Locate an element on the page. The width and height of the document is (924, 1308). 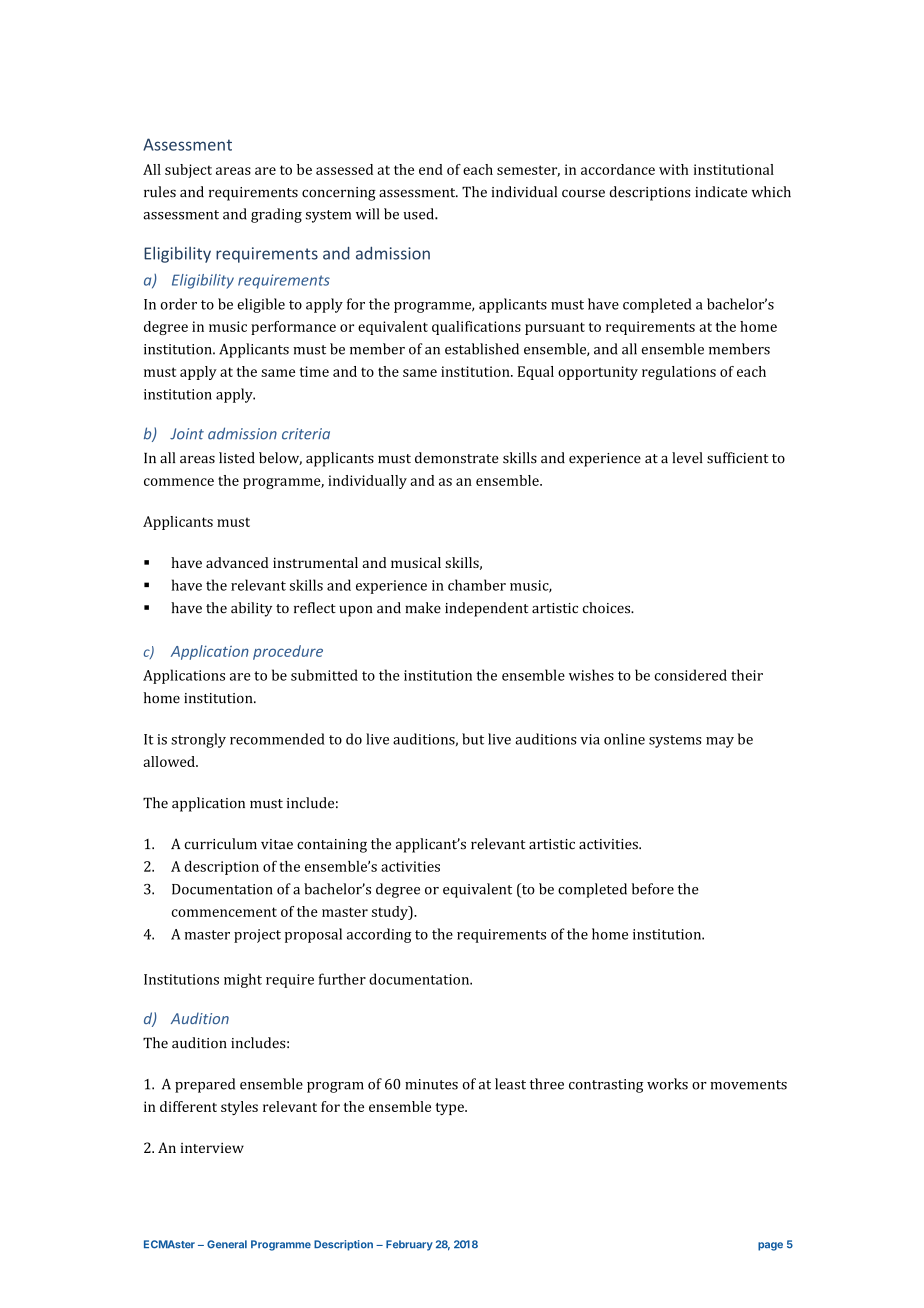
used is located at coordinates (419, 214).
